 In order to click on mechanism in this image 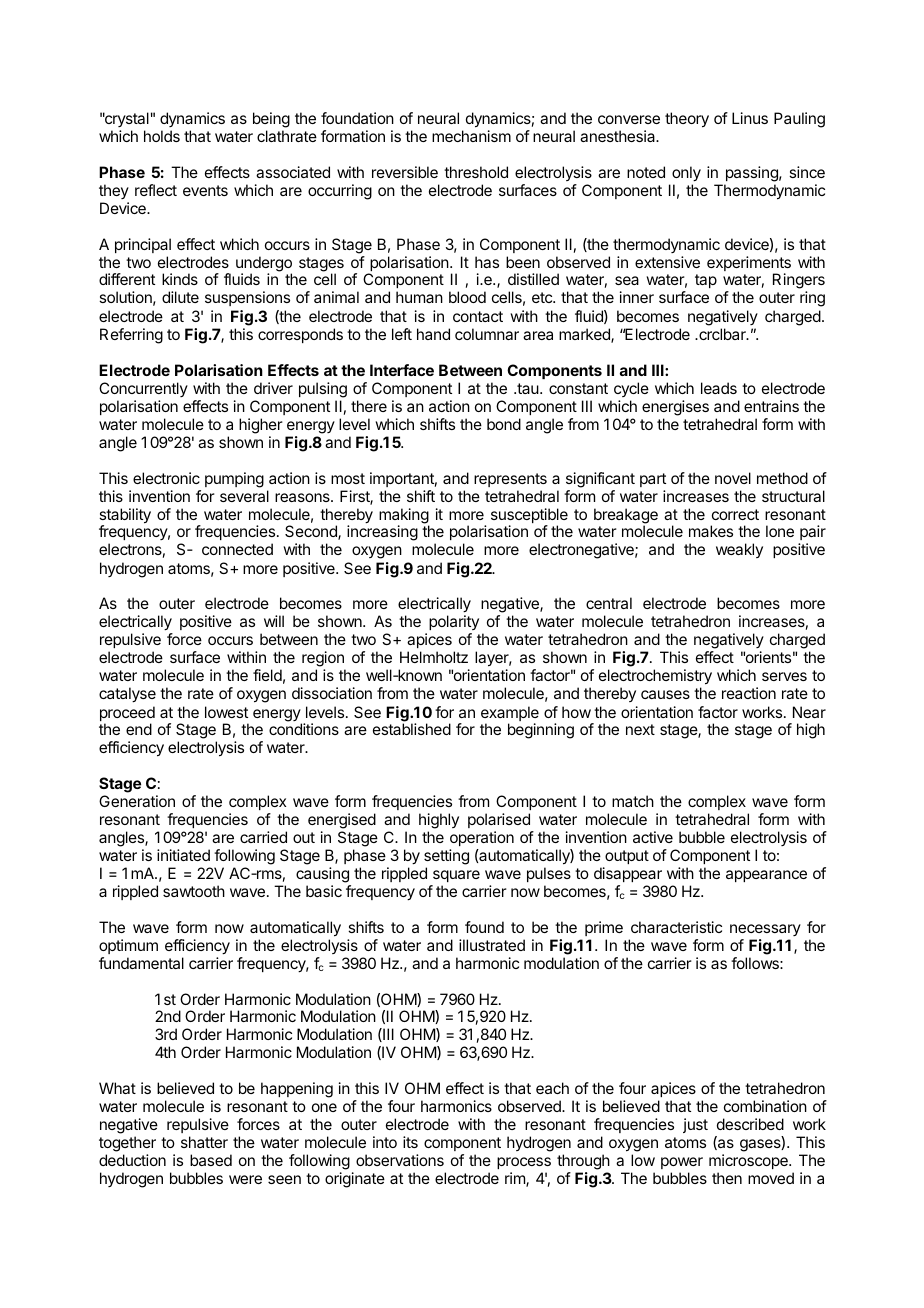, I will do `click(471, 136)`.
